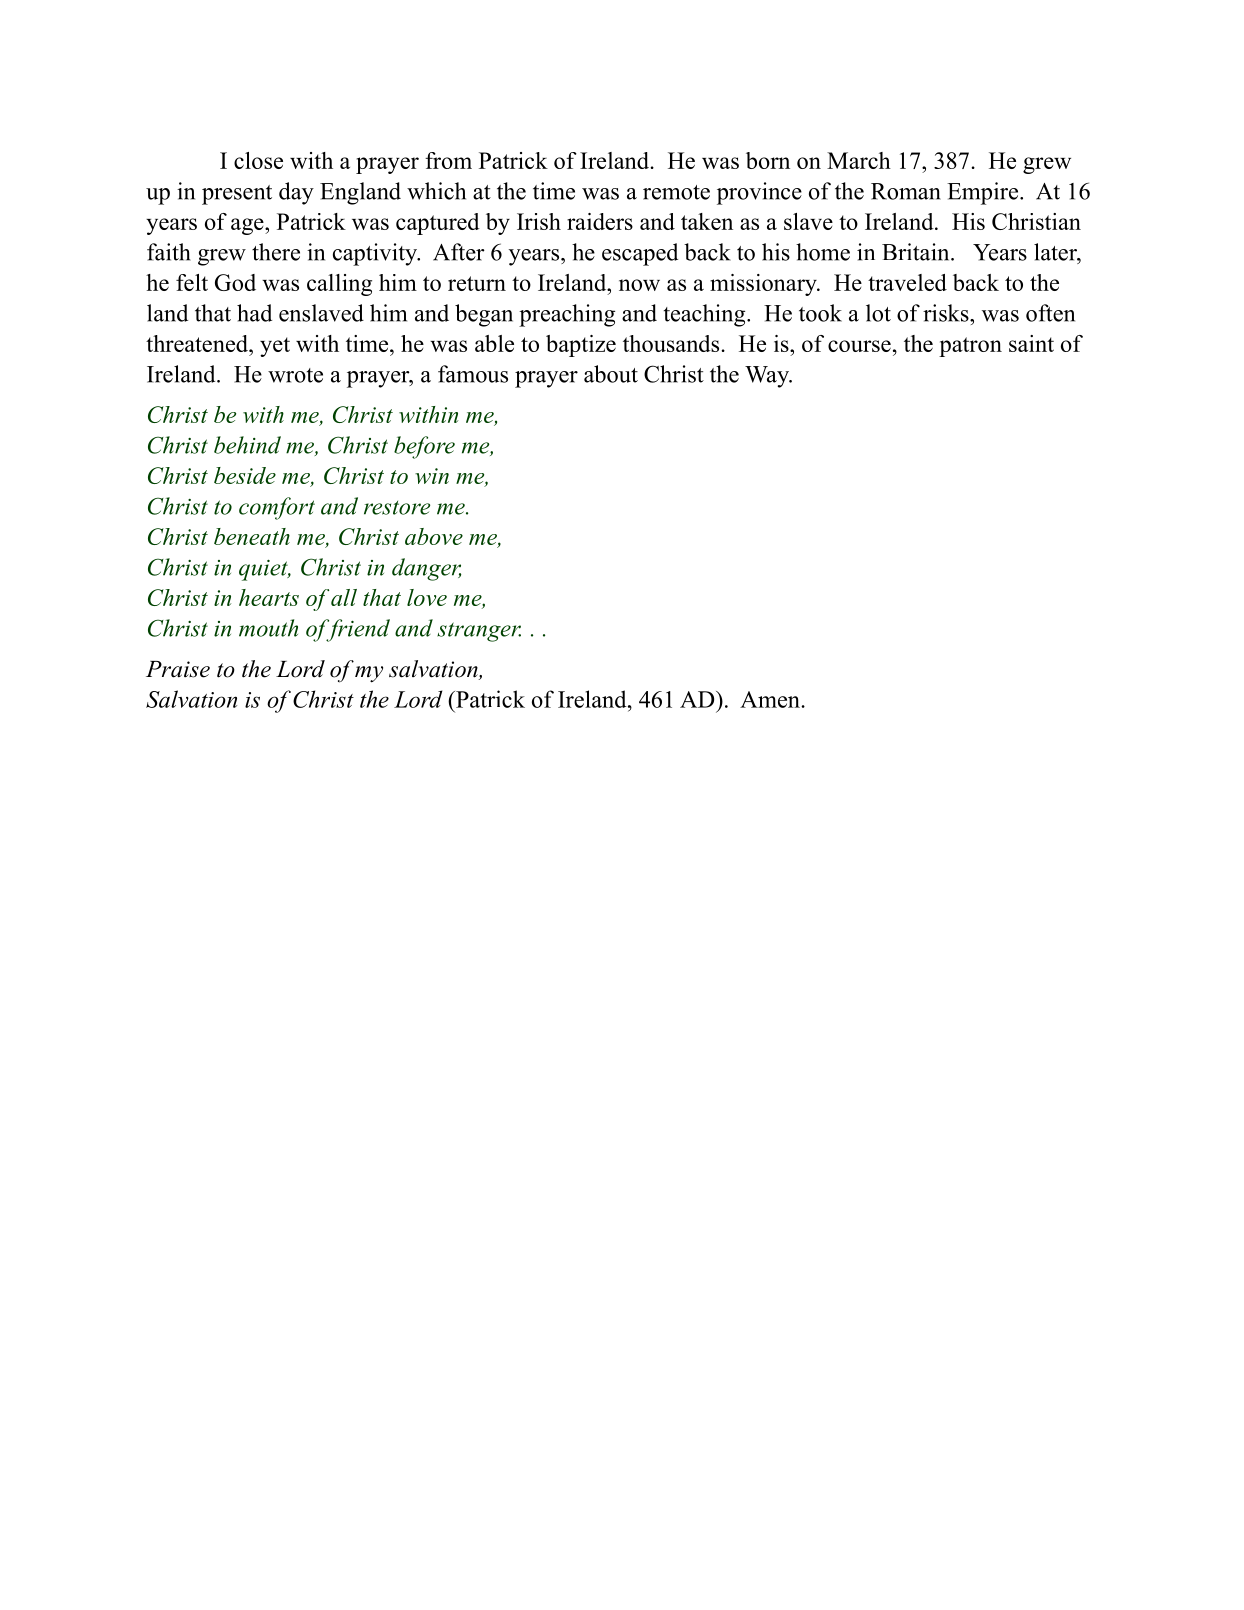 This document has height=1610, width=1244. What do you see at coordinates (258, 160) in the document?
I see `close` at bounding box center [258, 160].
